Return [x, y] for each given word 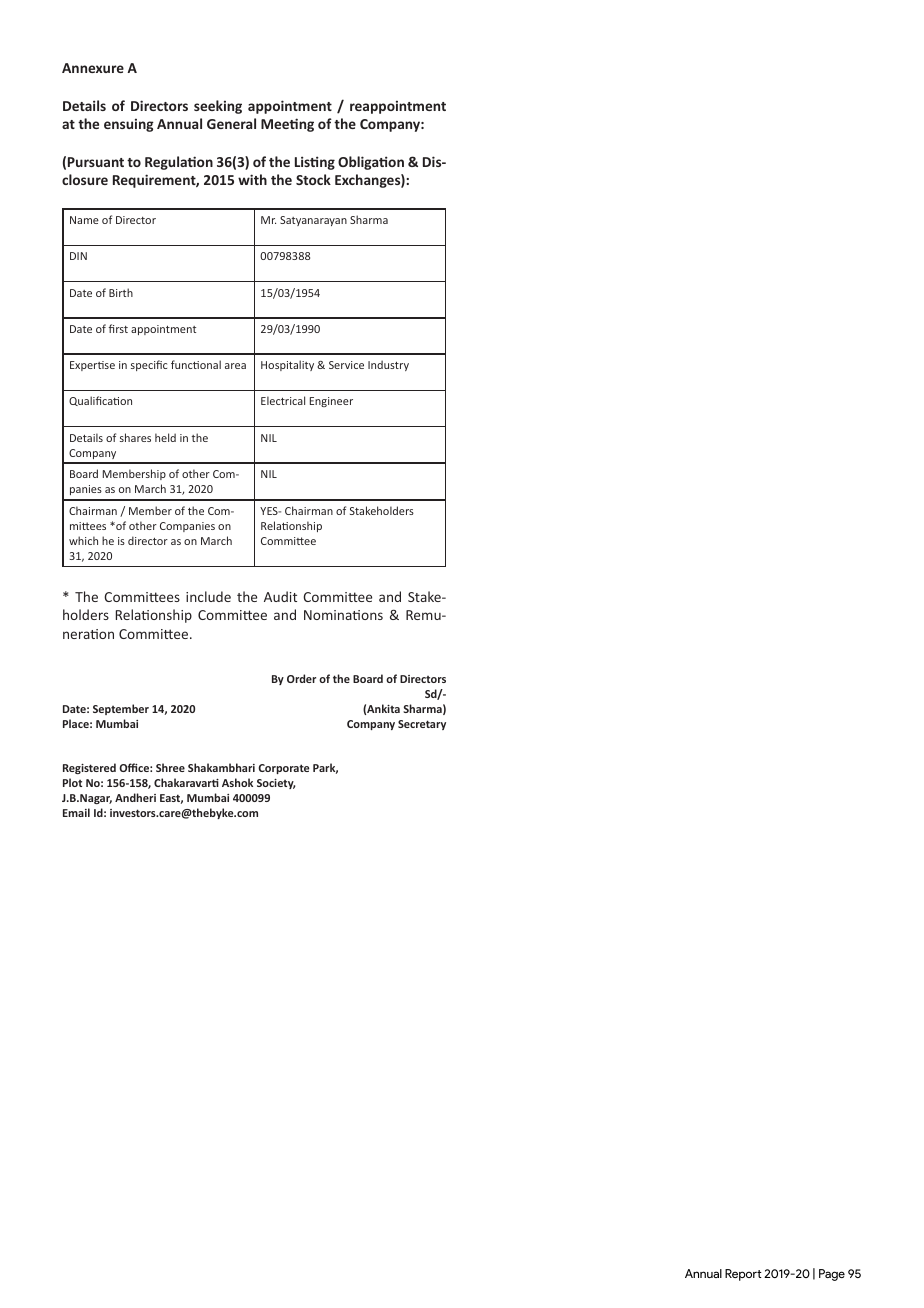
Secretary [422, 725]
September [121, 709]
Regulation [179, 163]
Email [76, 812]
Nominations [343, 615]
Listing [315, 163]
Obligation [371, 163]
